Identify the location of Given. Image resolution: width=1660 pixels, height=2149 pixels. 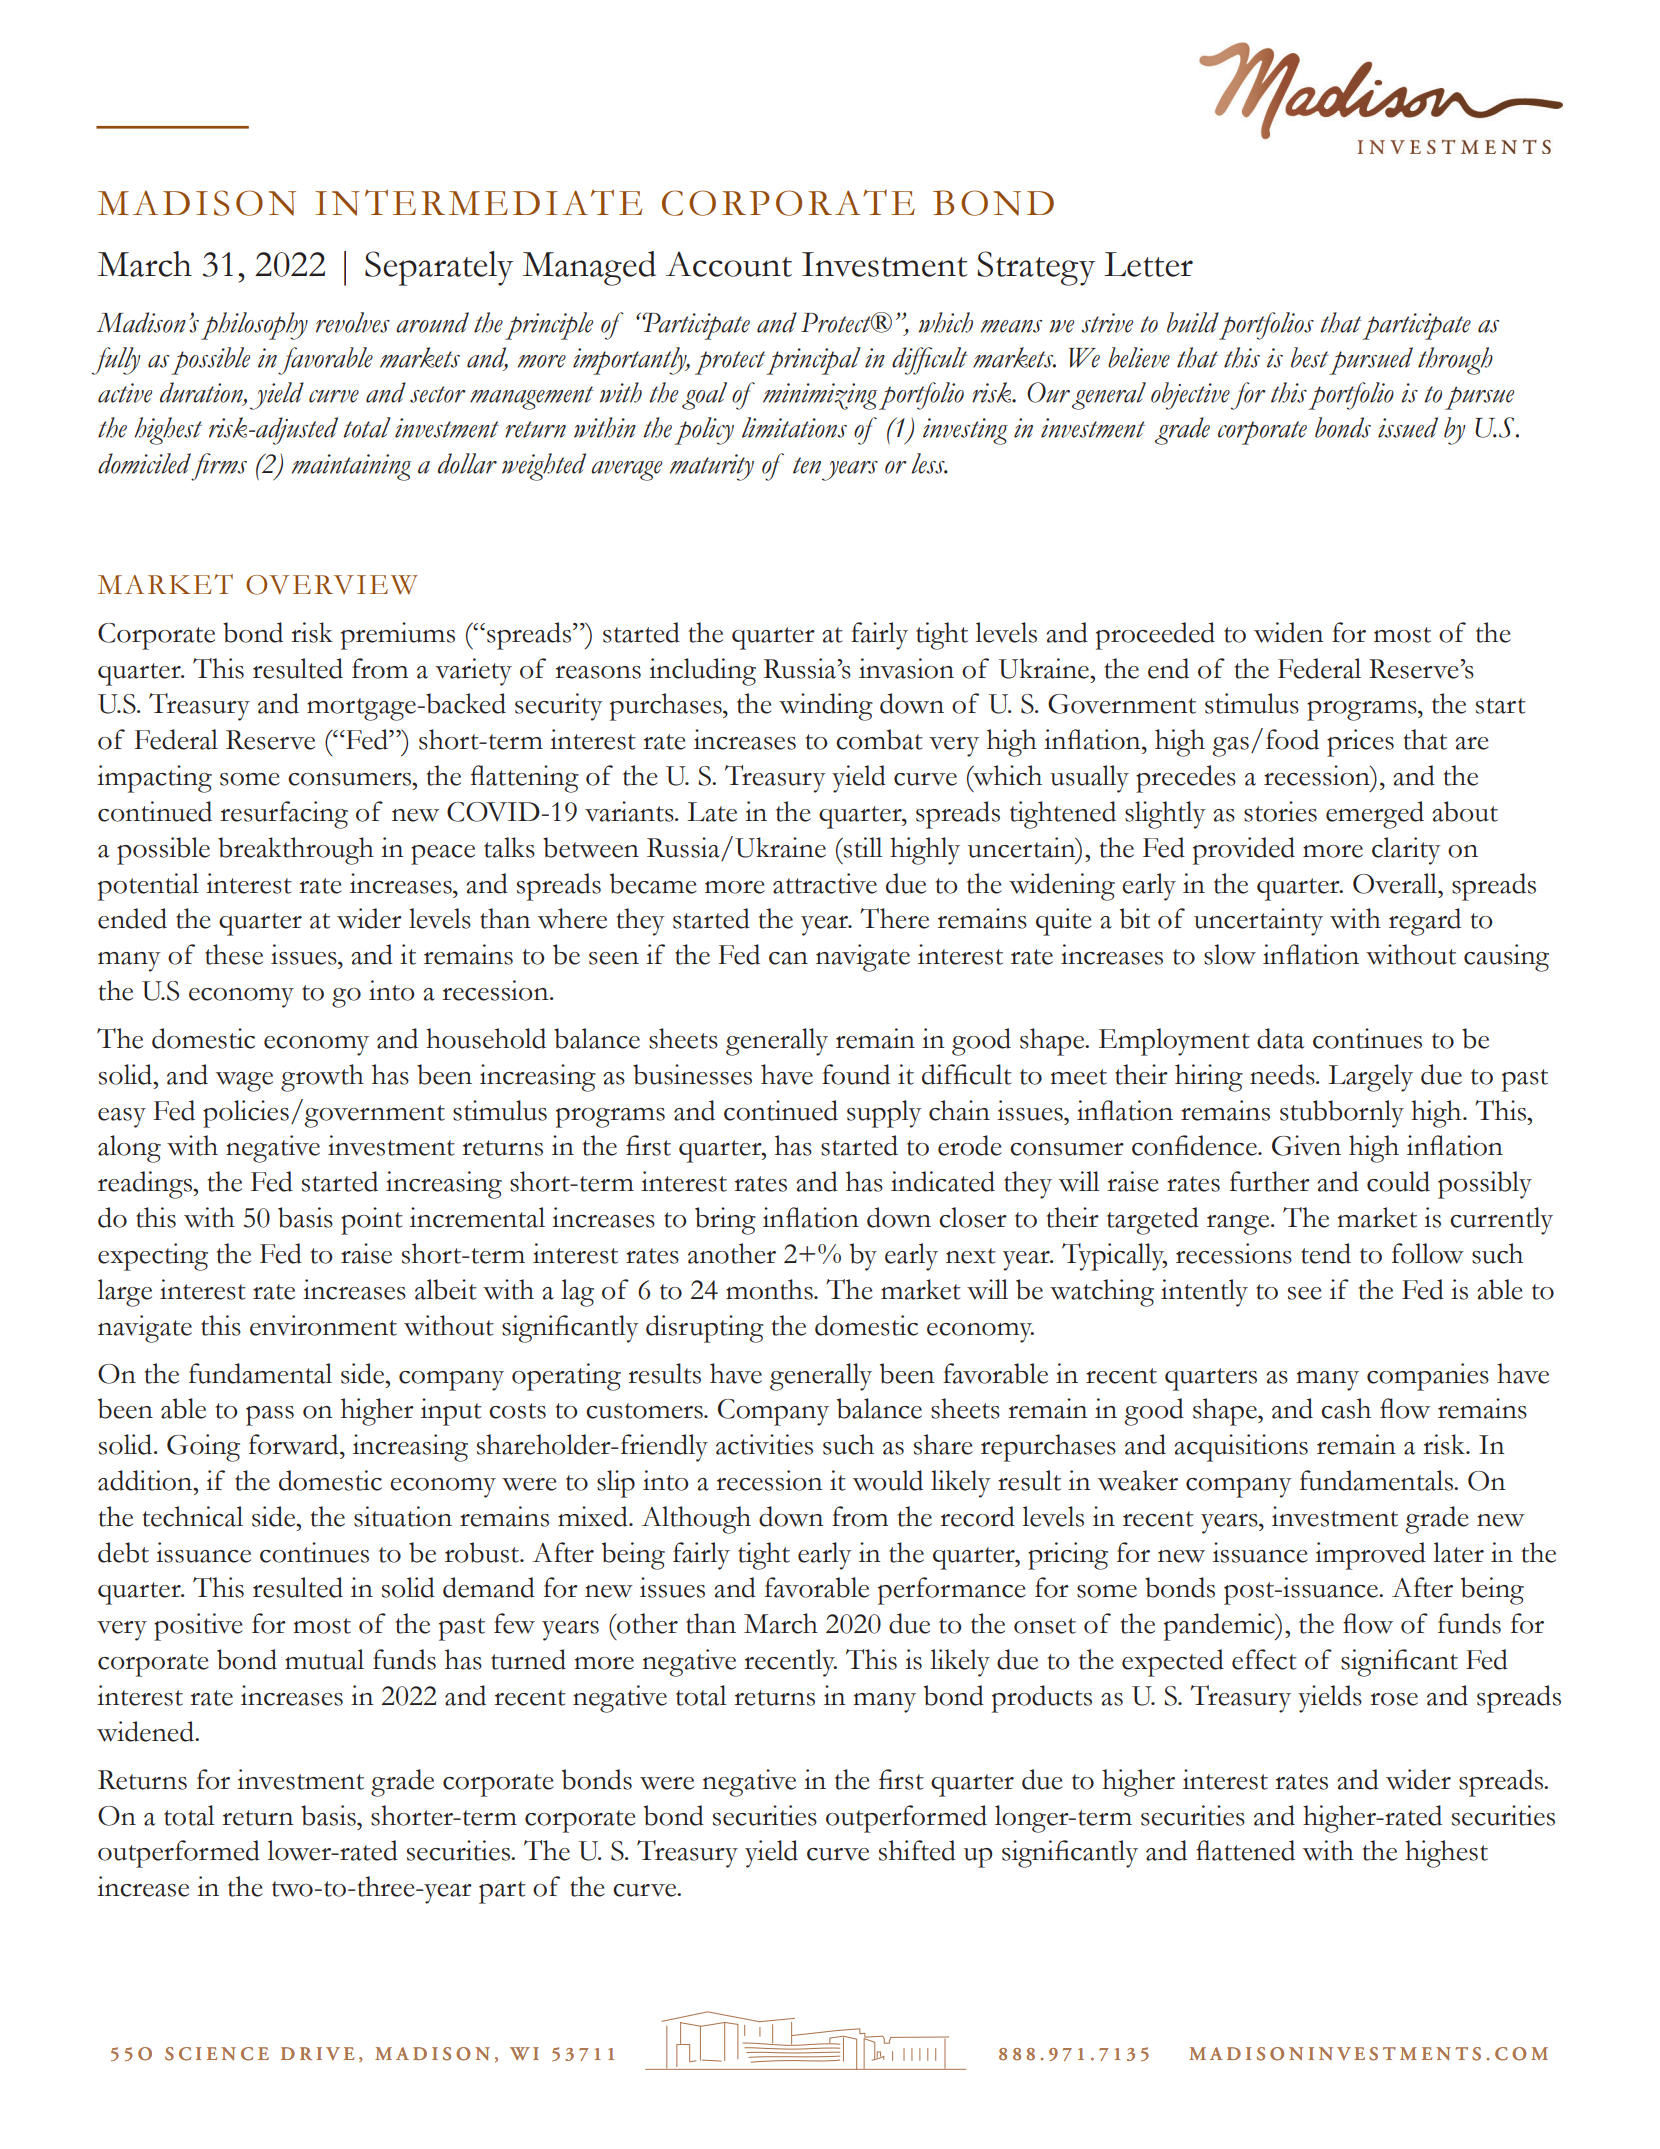
(1306, 1145).
